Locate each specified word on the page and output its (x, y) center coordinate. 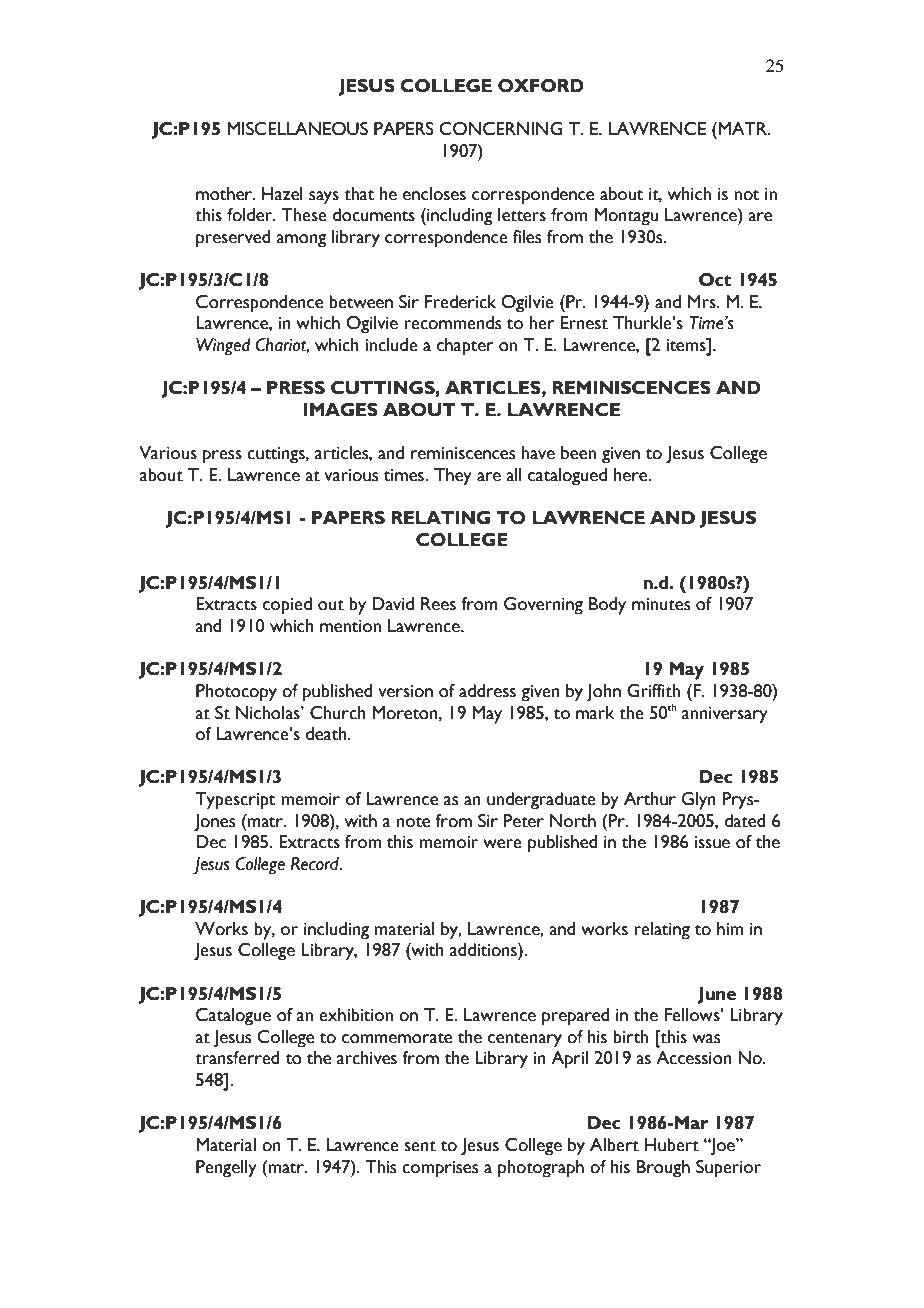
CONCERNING (501, 129)
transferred (237, 1058)
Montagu (626, 217)
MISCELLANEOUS (297, 129)
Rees (438, 604)
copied (287, 606)
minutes (661, 604)
